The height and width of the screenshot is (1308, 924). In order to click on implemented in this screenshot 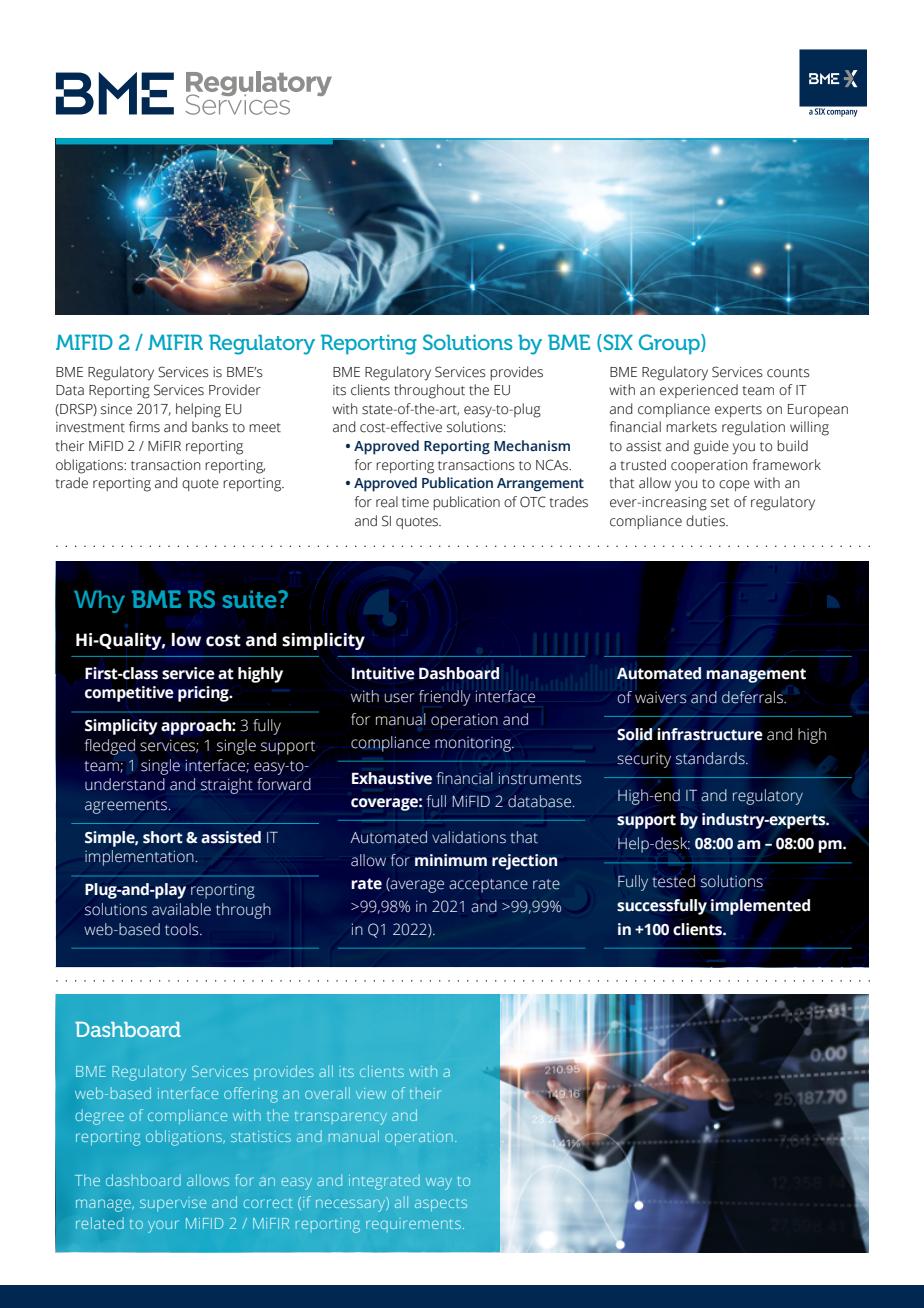, I will do `click(760, 907)`.
